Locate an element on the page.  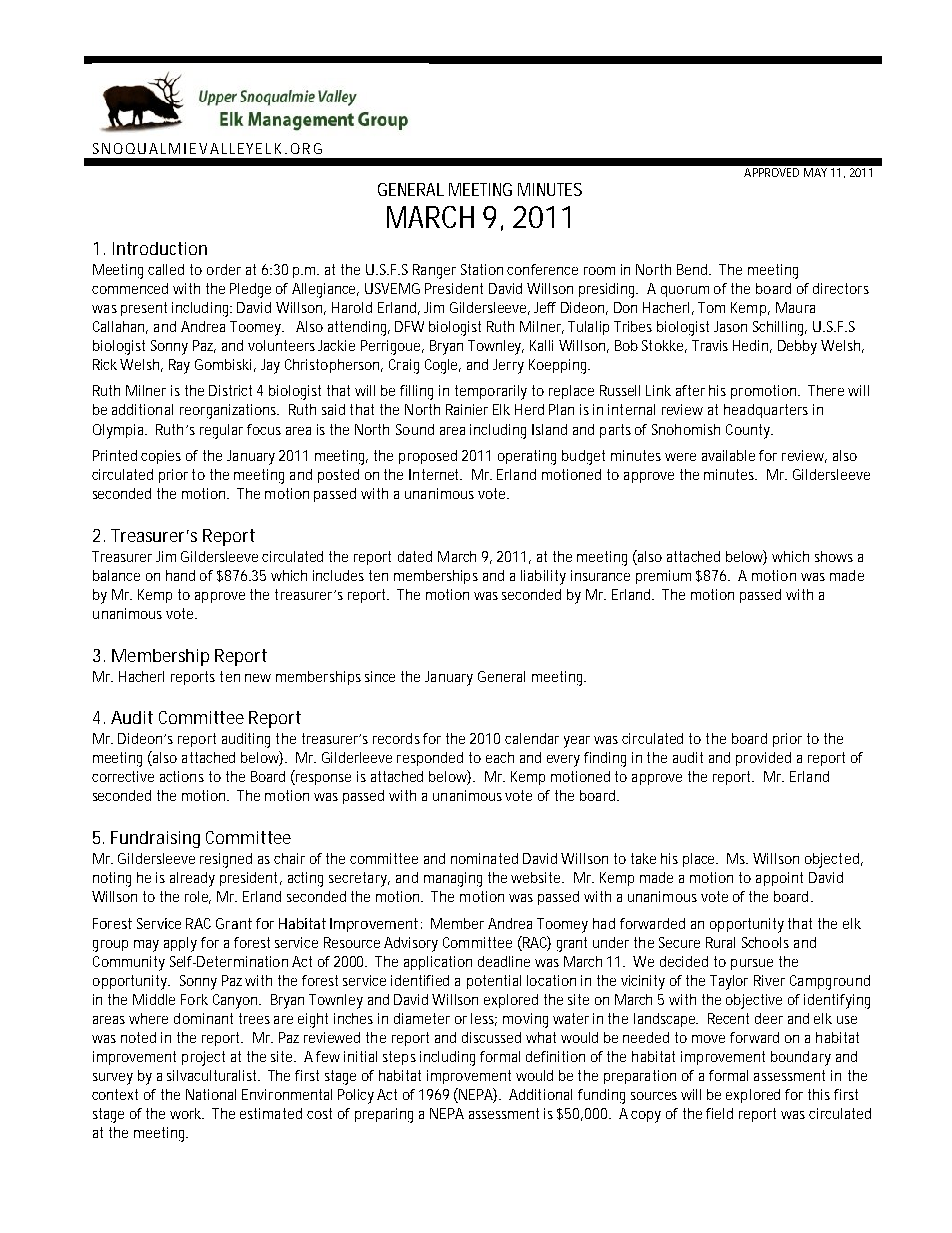
discussed is located at coordinates (491, 1037).
